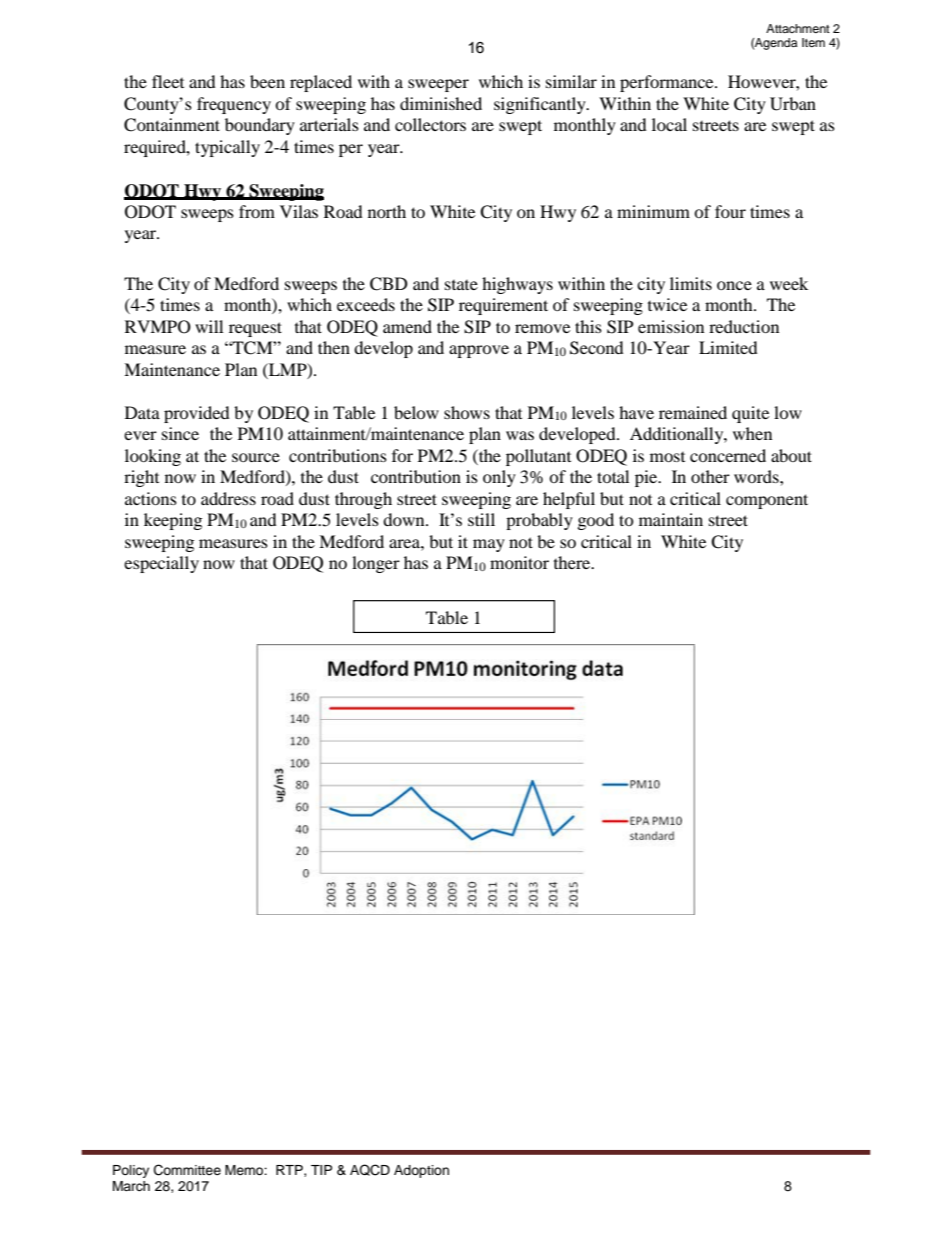 The height and width of the screenshot is (1233, 952). What do you see at coordinates (197, 414) in the screenshot?
I see `provided` at bounding box center [197, 414].
